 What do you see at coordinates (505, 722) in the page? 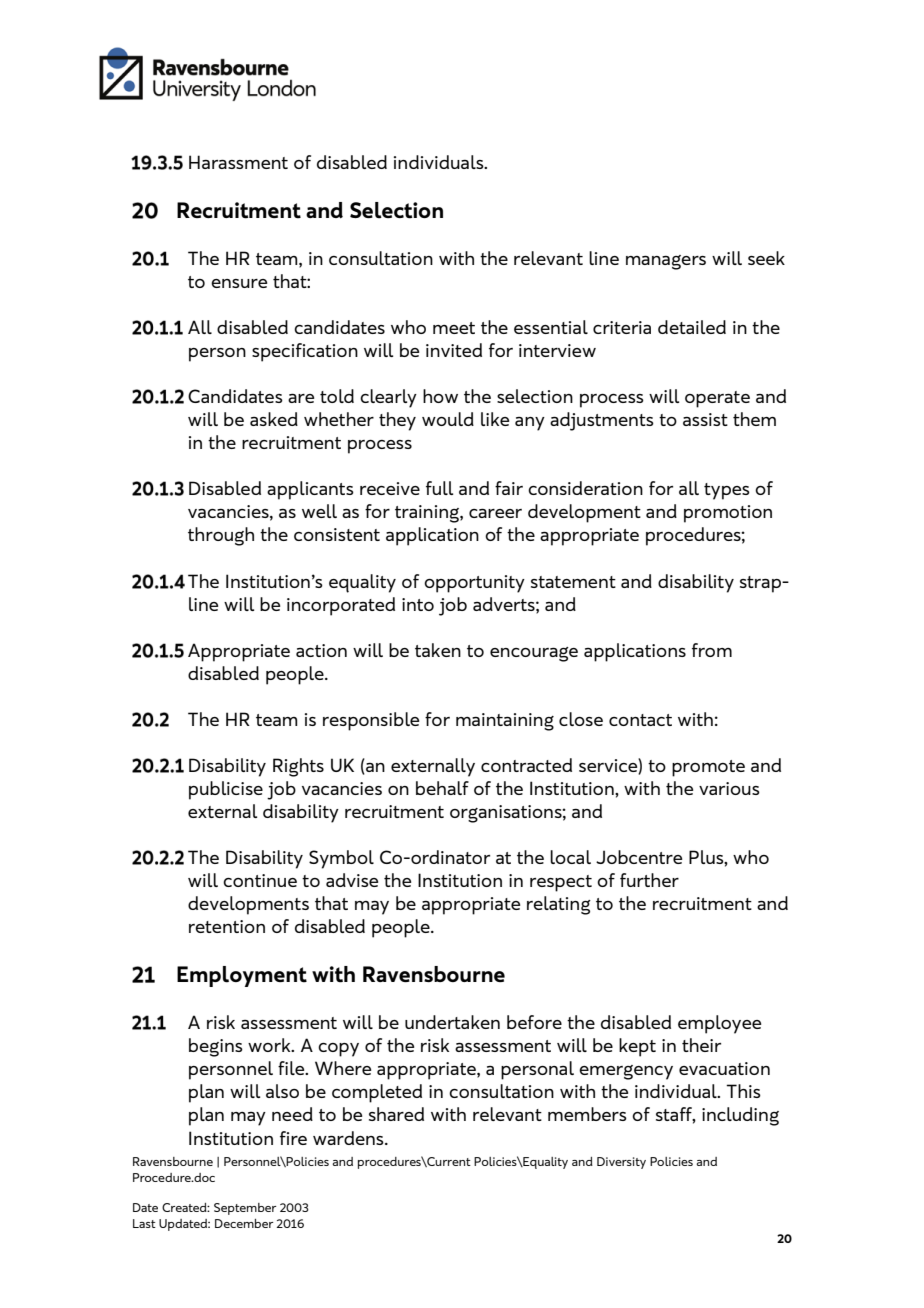
I see `maintaining` at bounding box center [505, 722].
